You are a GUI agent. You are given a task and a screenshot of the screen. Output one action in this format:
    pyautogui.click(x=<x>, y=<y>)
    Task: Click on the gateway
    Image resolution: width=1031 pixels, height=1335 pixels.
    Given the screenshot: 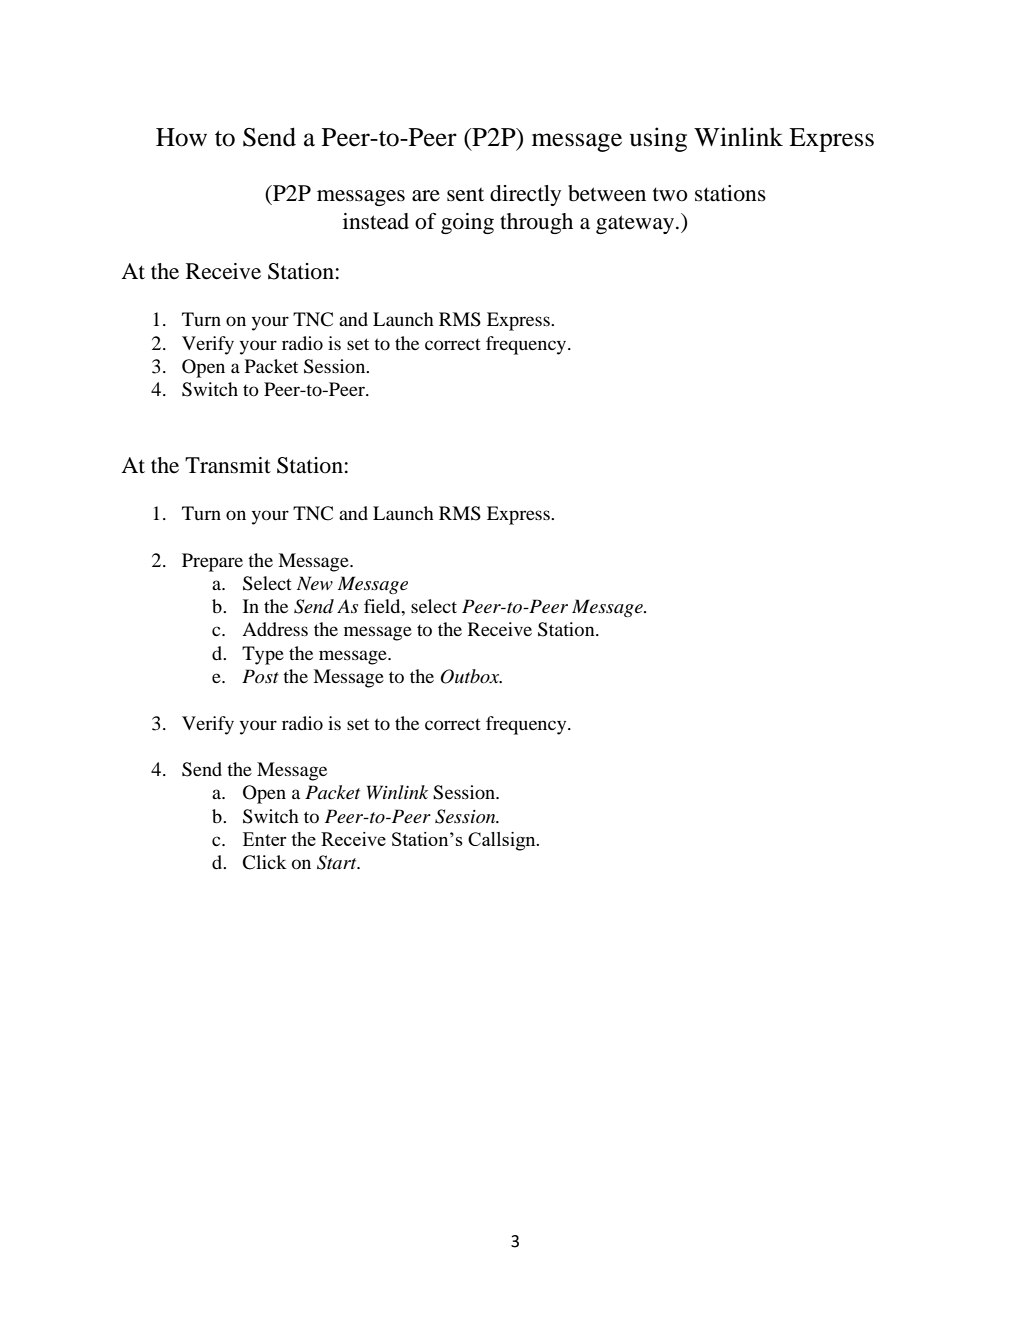 What is the action you would take?
    pyautogui.click(x=635, y=224)
